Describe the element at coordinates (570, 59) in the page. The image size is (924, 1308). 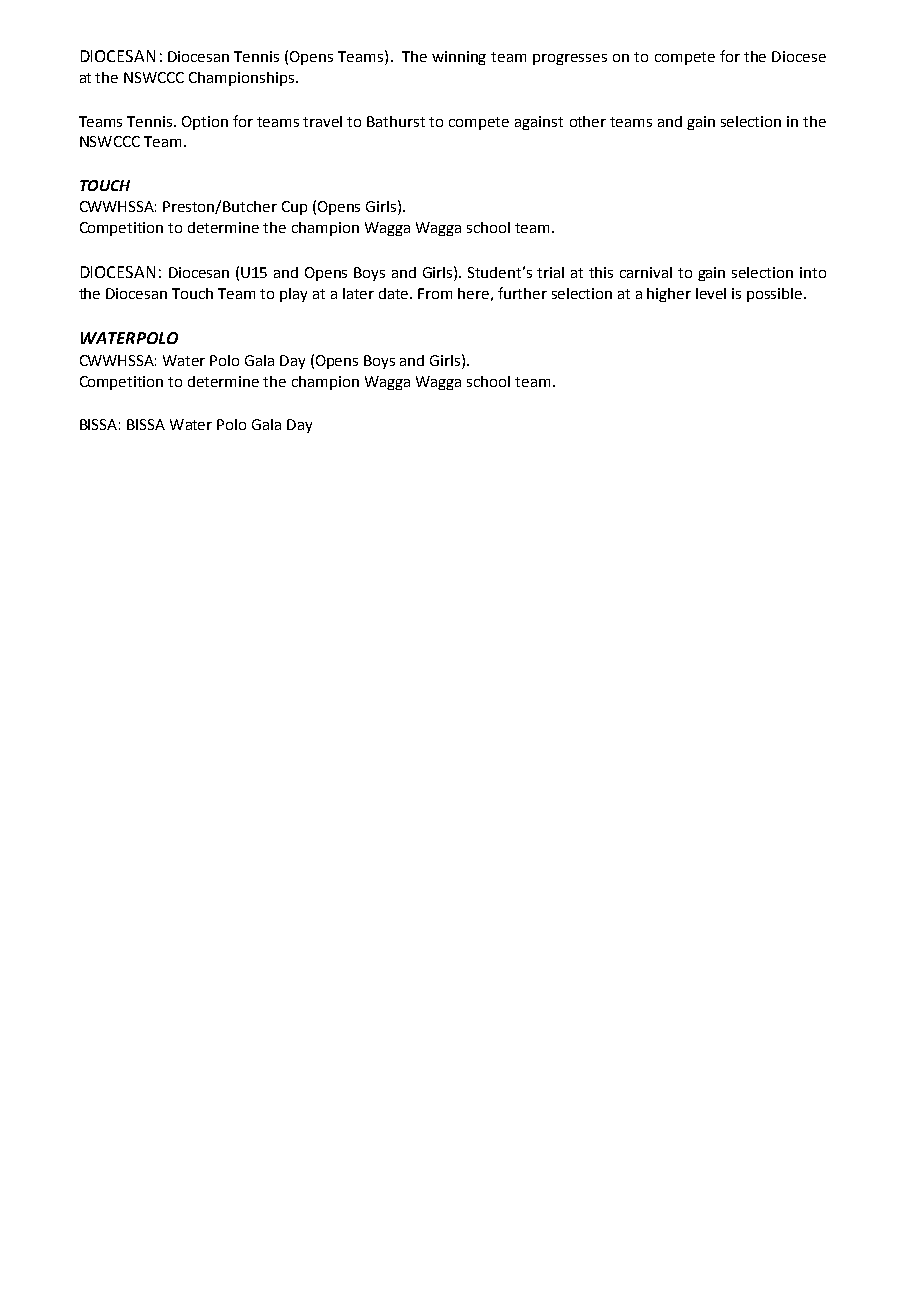
I see `progresses` at that location.
